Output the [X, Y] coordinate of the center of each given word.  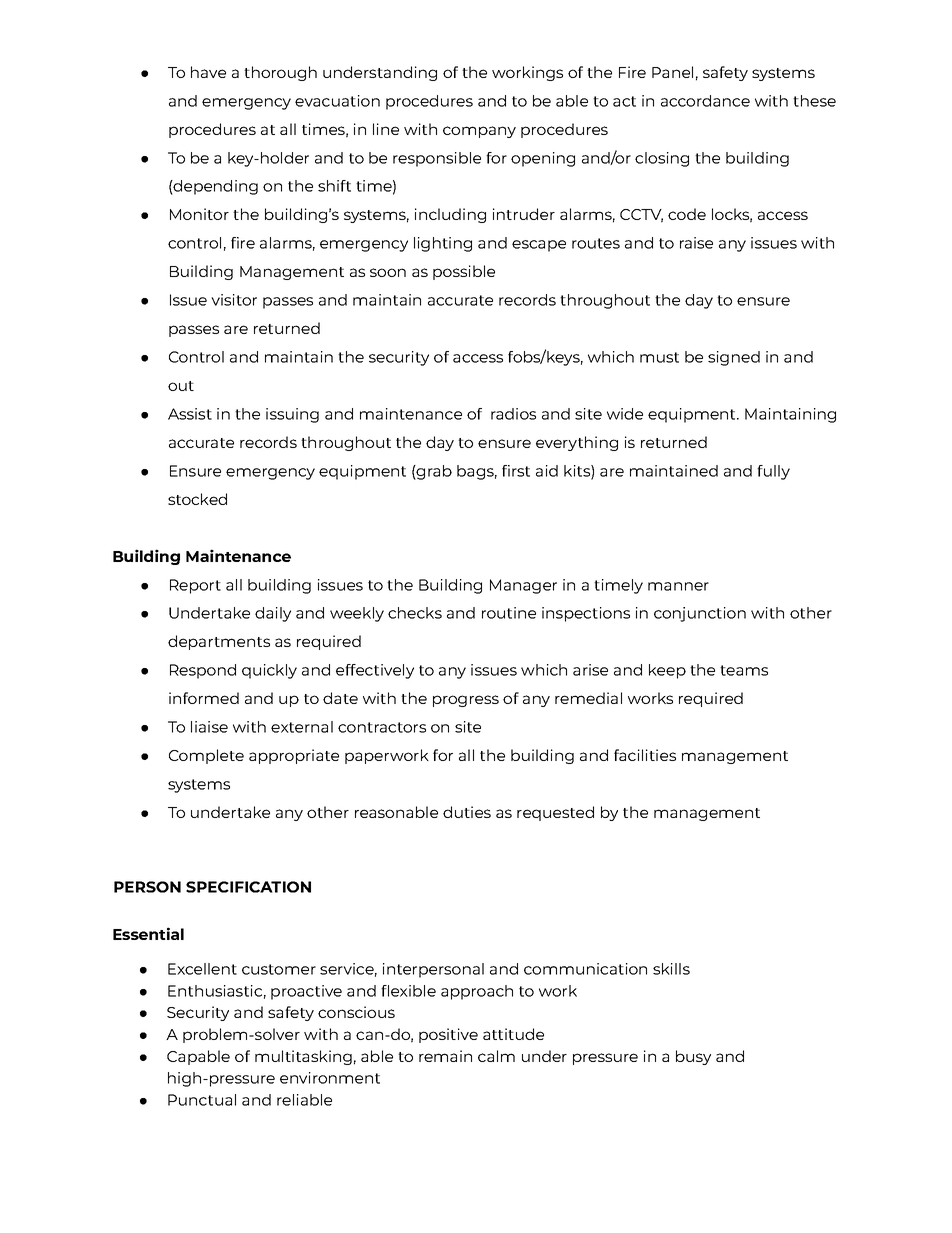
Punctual [202, 1100]
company [479, 132]
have [208, 72]
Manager [523, 586]
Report [195, 586]
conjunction [700, 614]
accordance [705, 101]
